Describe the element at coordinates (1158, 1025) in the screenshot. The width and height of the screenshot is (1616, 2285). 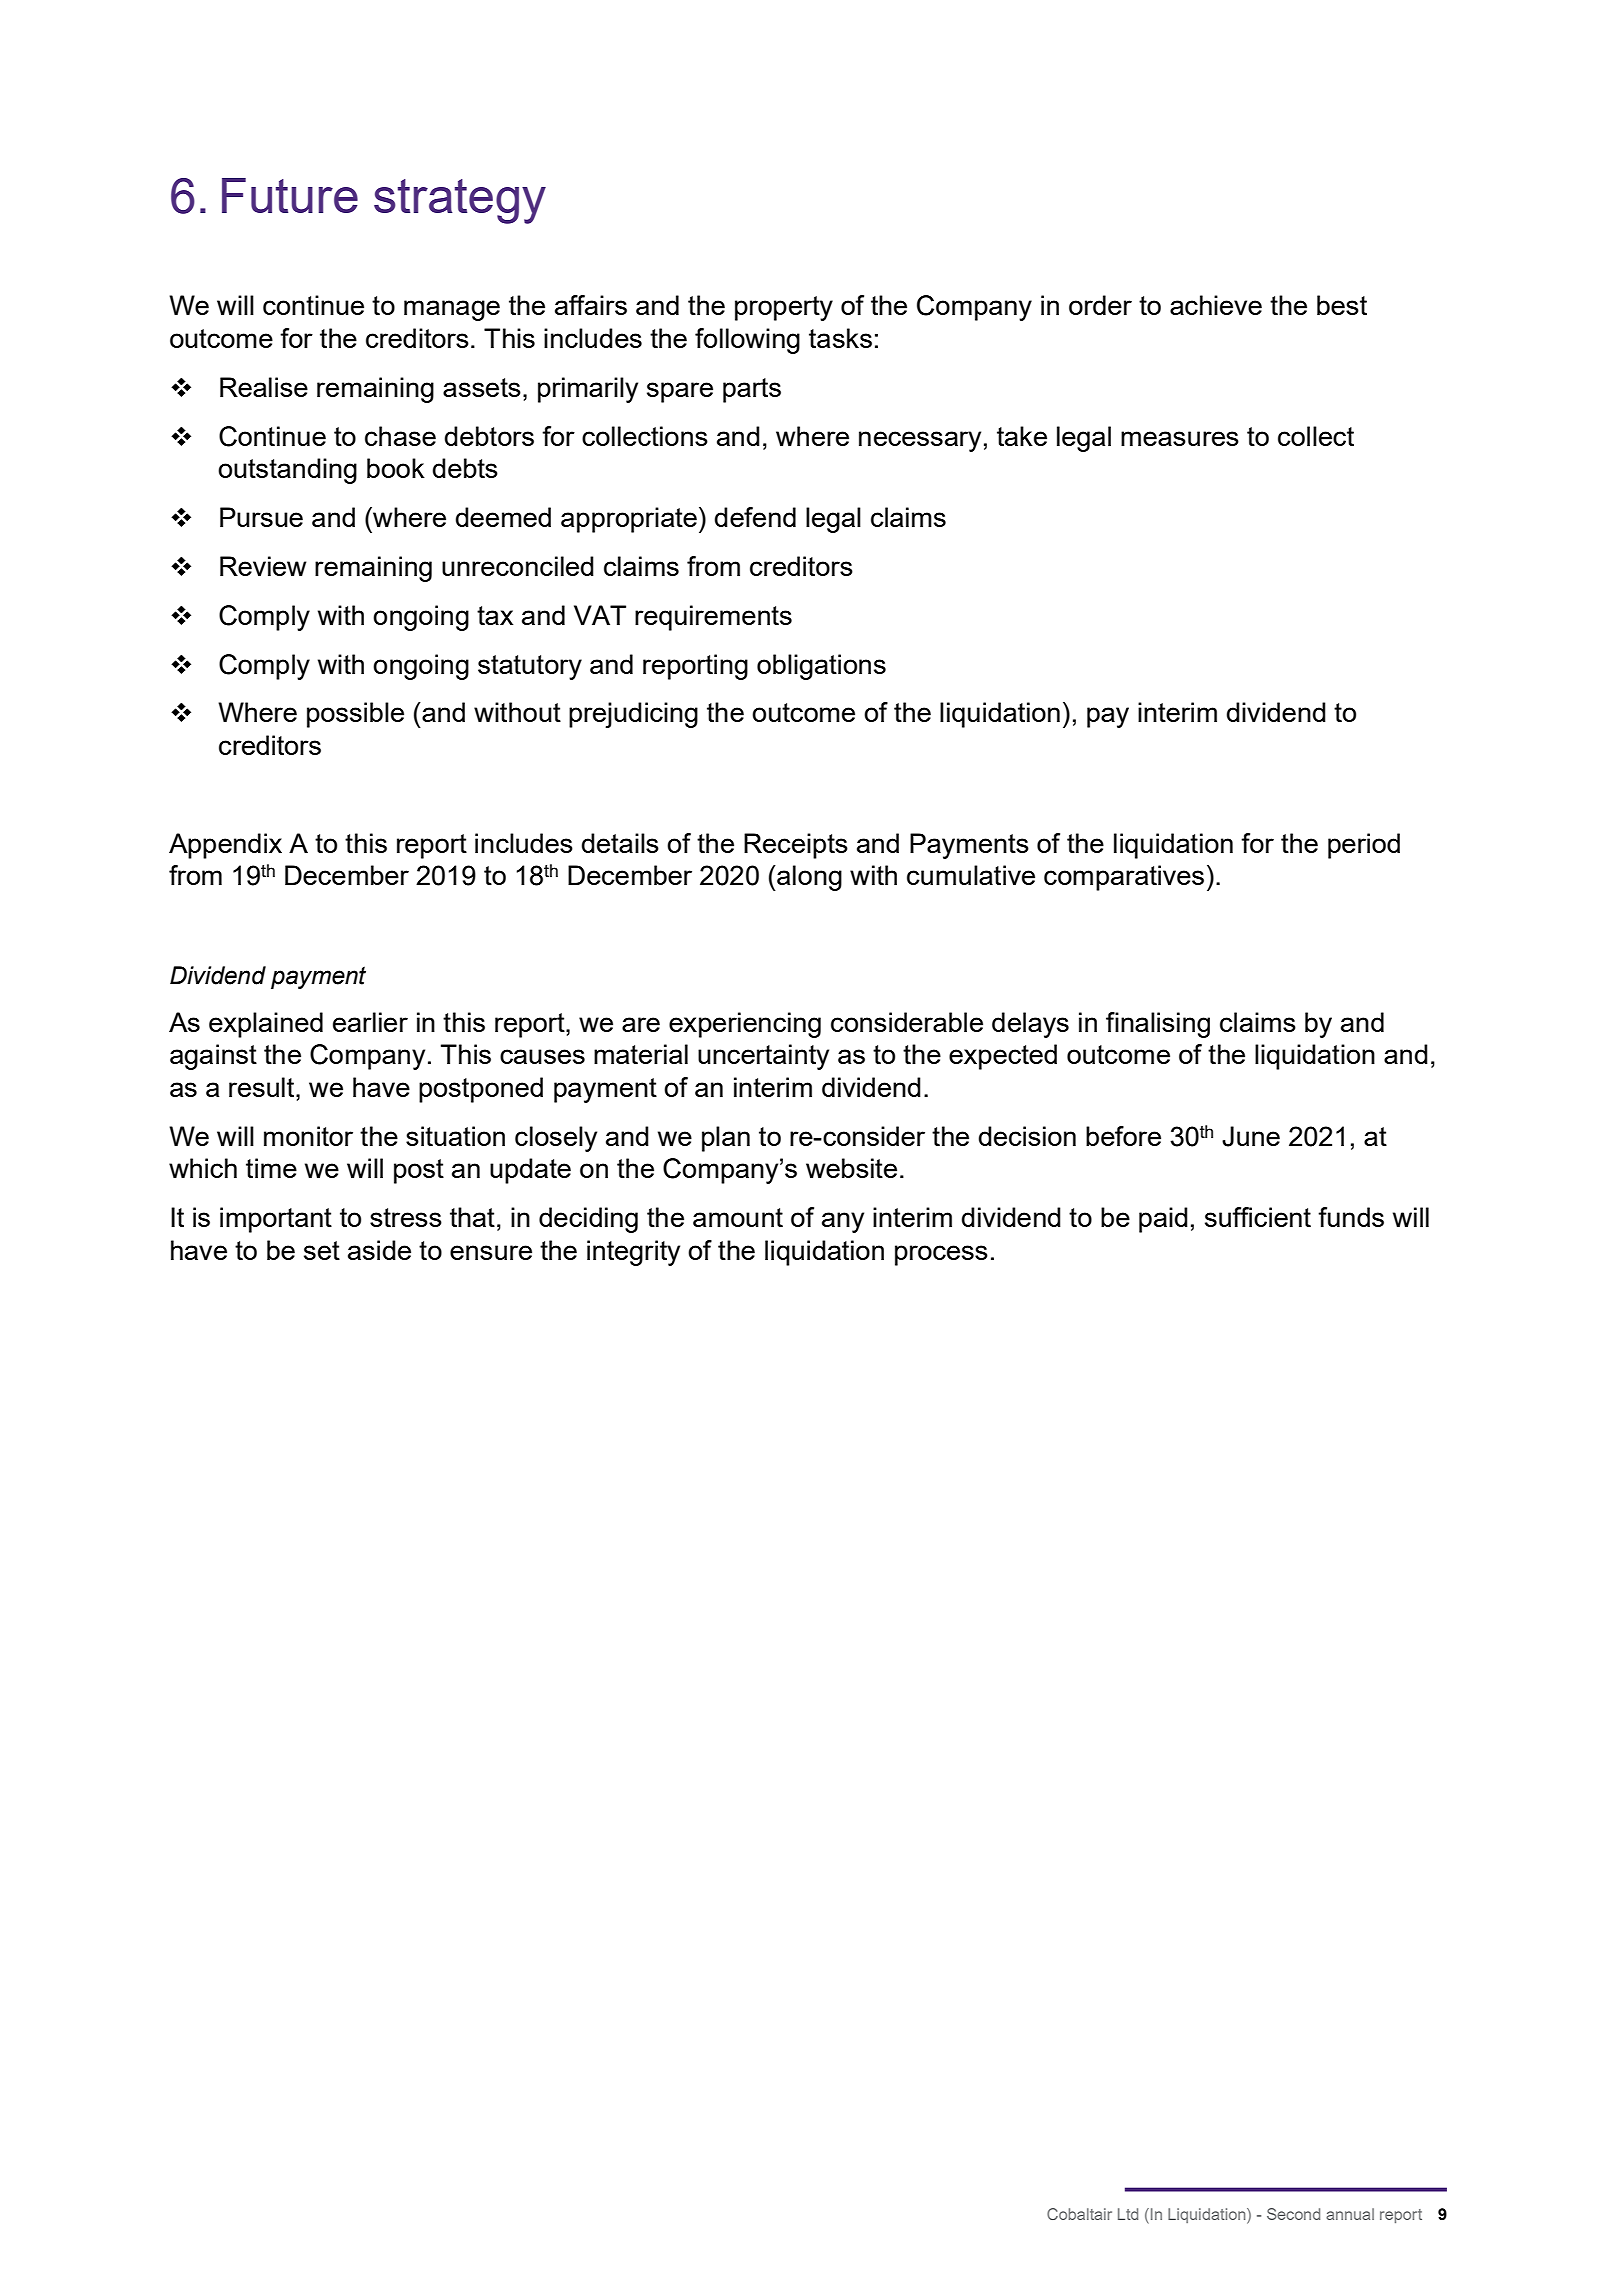
I see `finalising` at that location.
